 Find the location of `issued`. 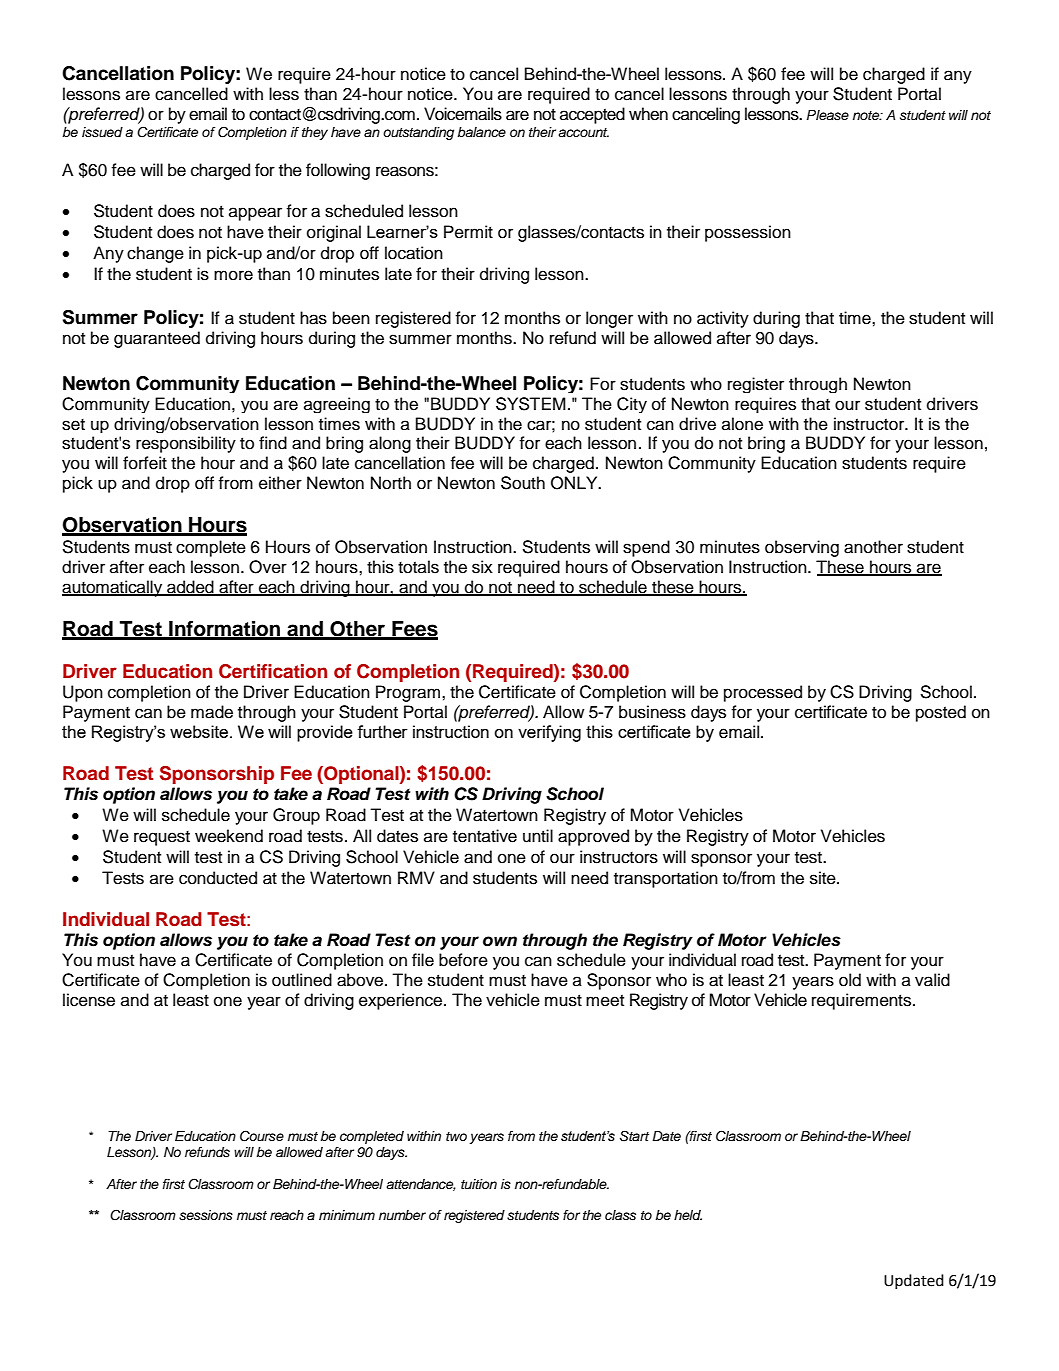

issued is located at coordinates (102, 132).
